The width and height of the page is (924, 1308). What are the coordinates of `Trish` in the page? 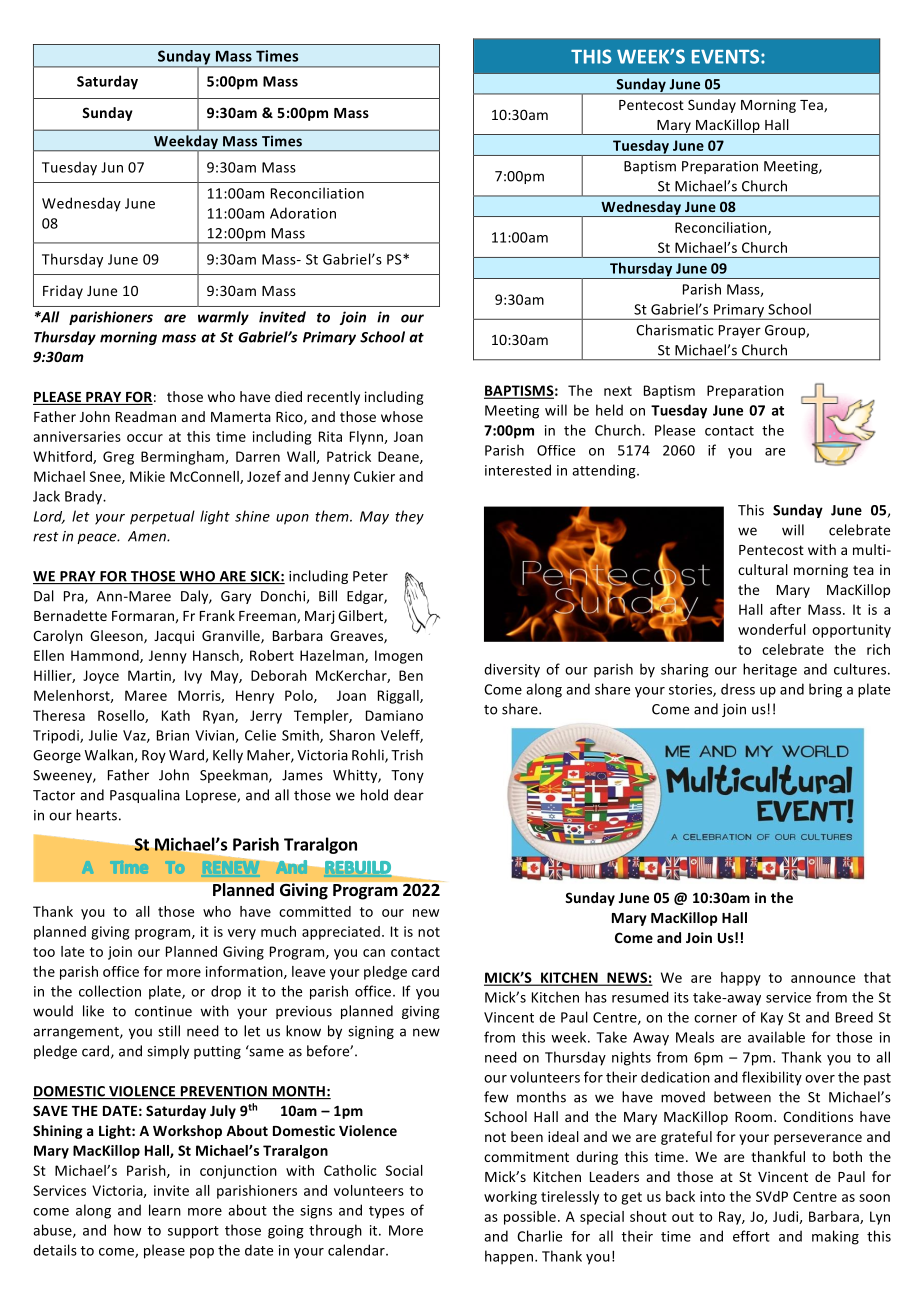 It's located at (407, 755).
